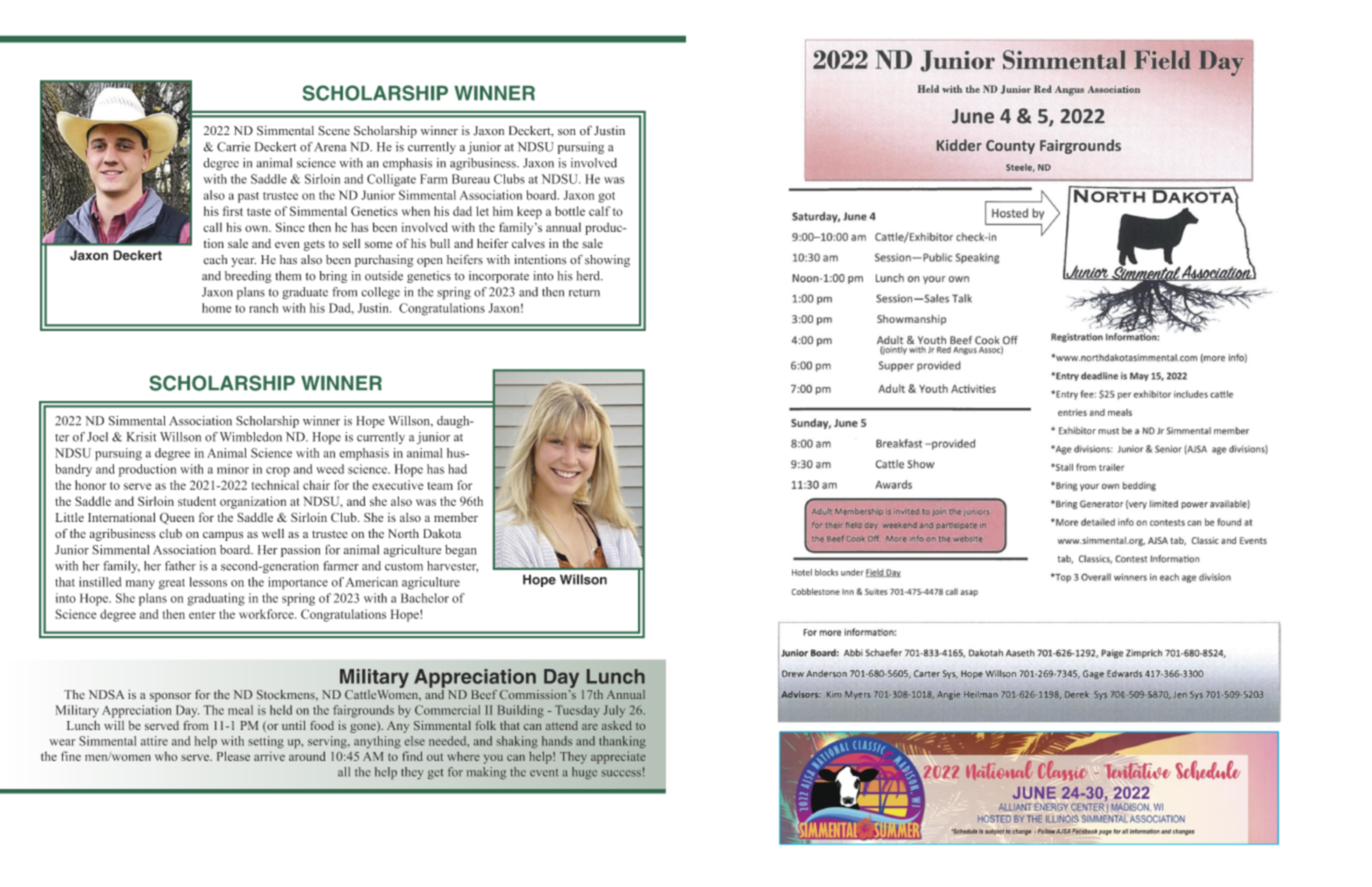 The image size is (1372, 887). Describe the element at coordinates (97, 437) in the document. I see `Joel` at that location.
